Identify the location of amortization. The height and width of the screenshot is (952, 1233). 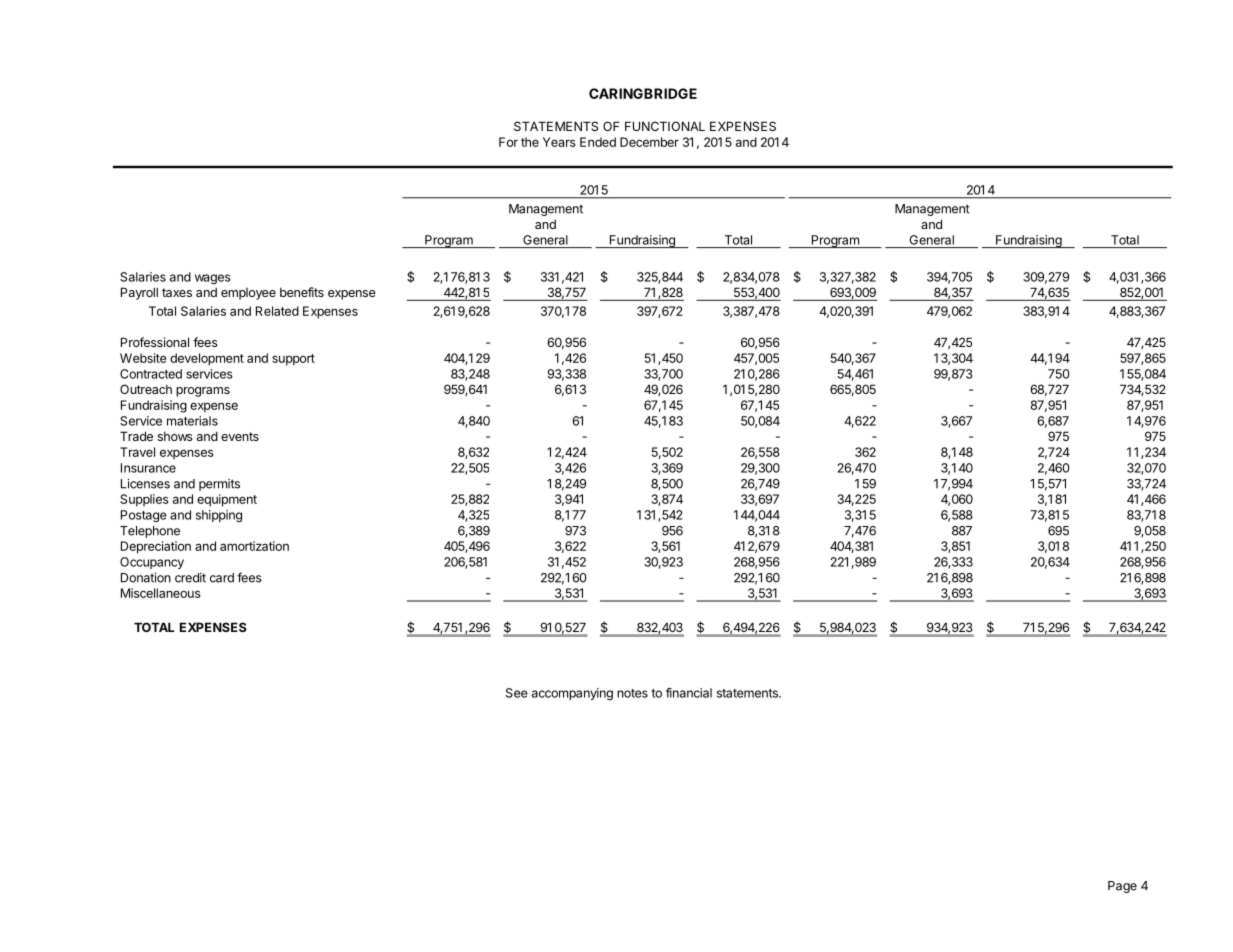
(254, 546).
